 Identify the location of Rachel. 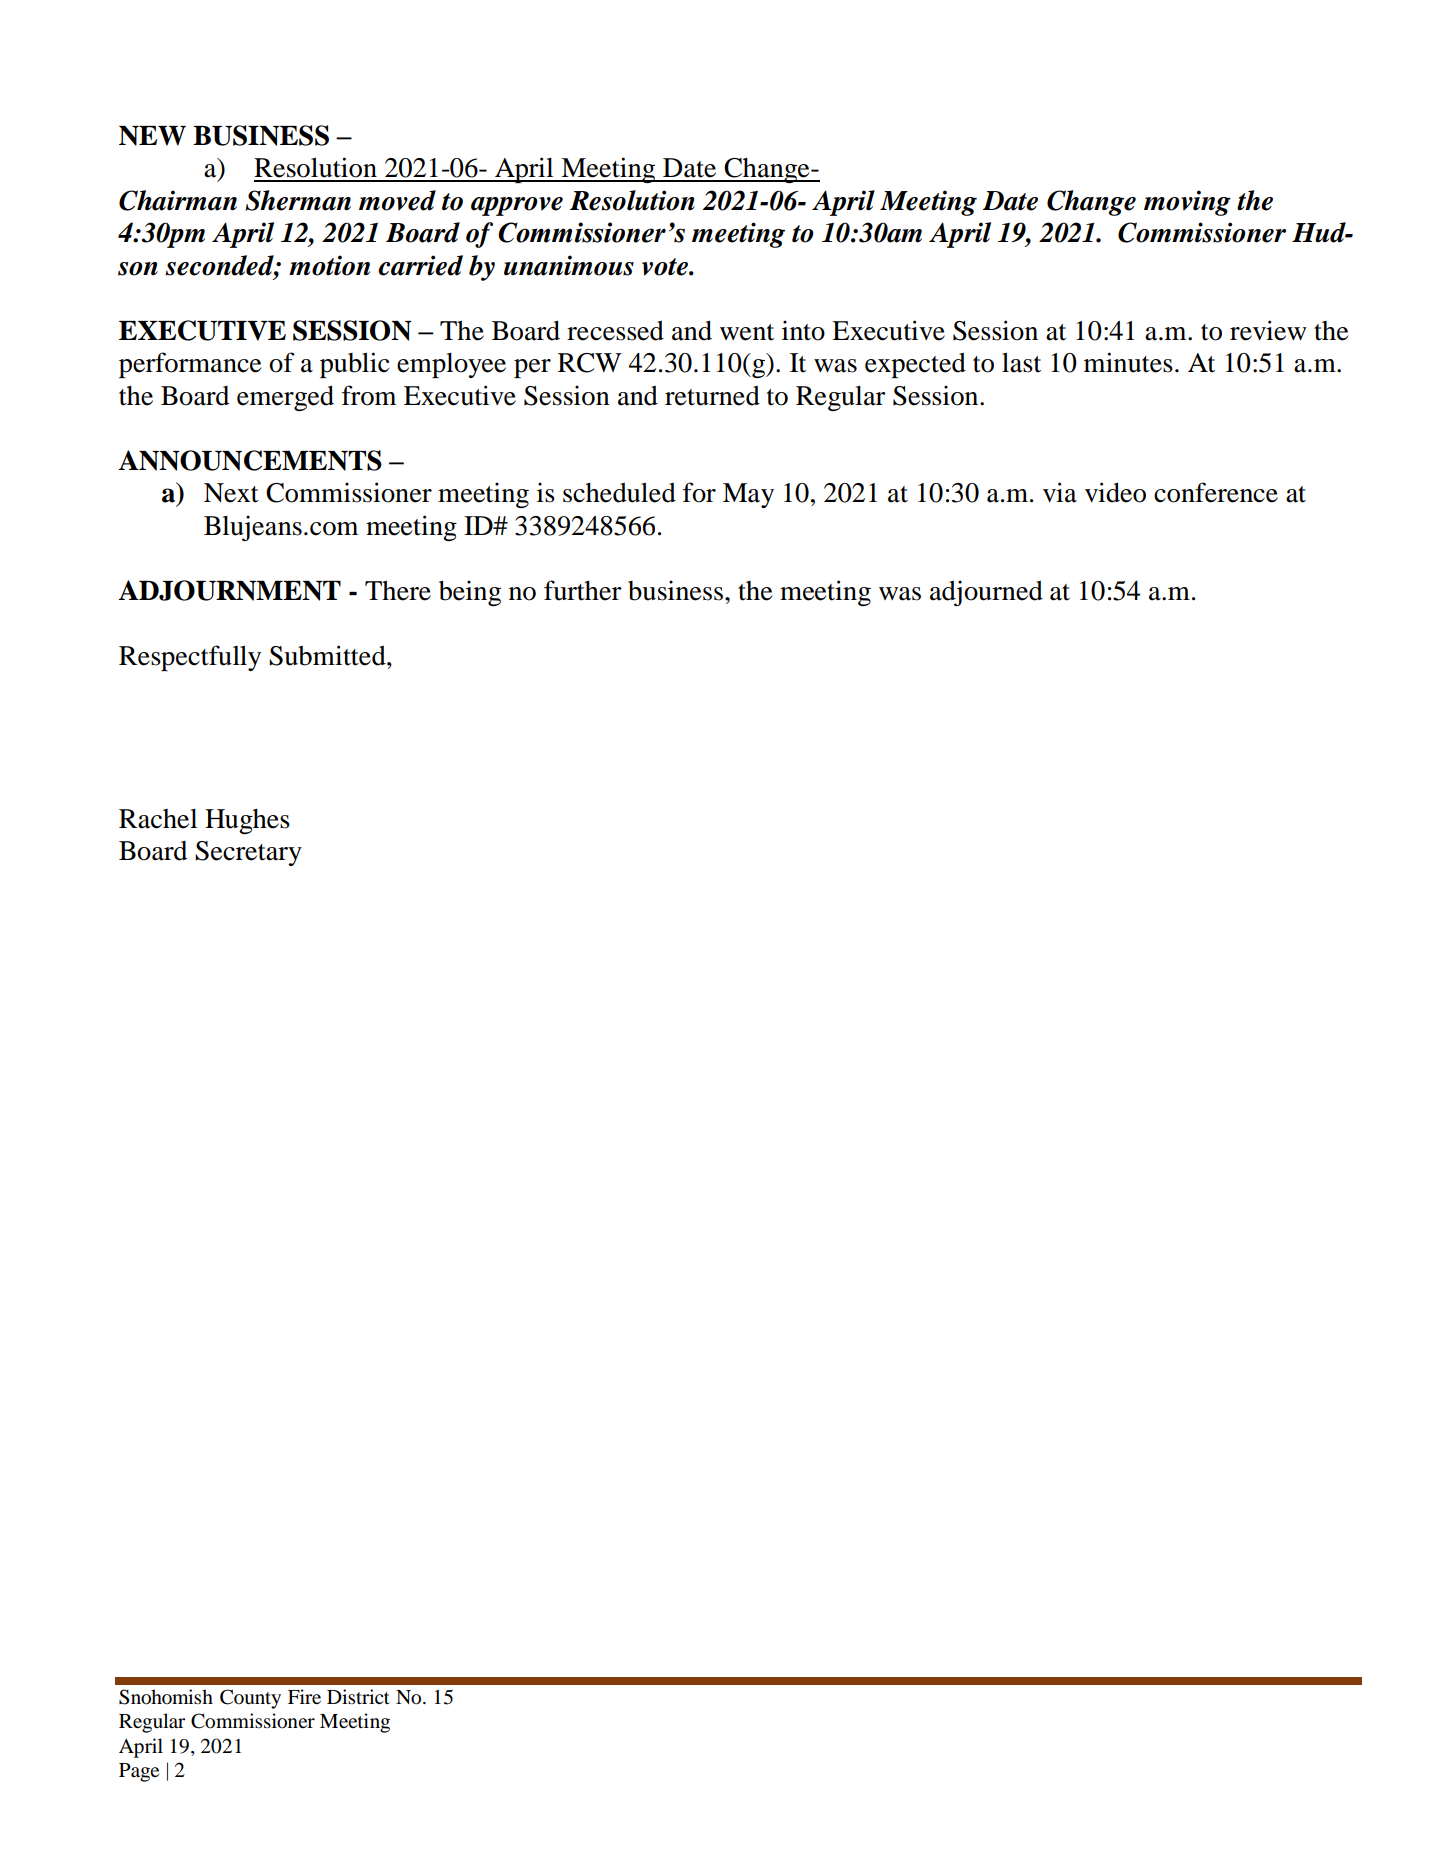
(158, 819).
